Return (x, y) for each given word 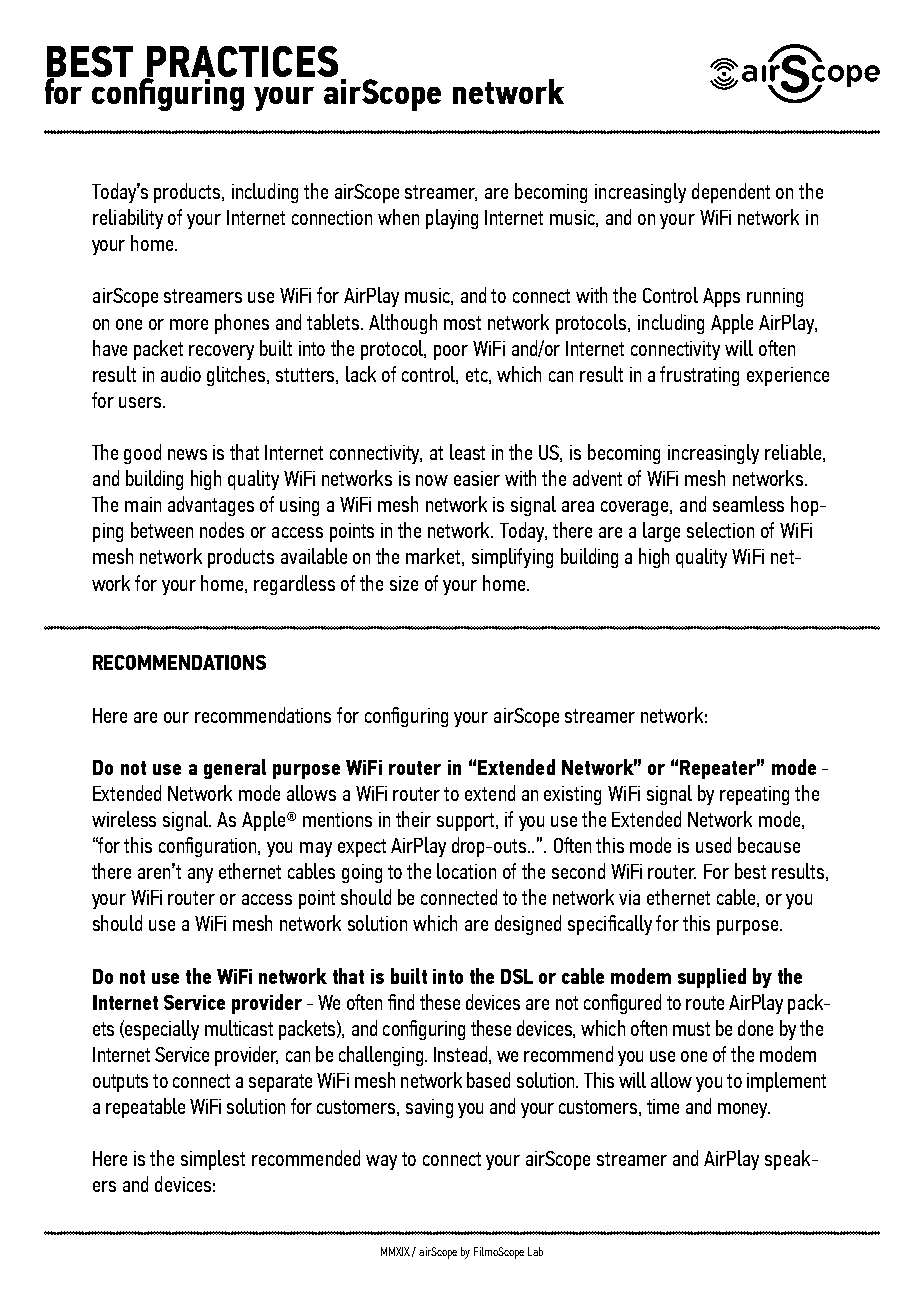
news (187, 454)
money (744, 1110)
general (235, 769)
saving (429, 1108)
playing (452, 219)
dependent (731, 193)
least (467, 452)
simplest (213, 1160)
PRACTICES (241, 63)
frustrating (699, 376)
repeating (754, 795)
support (467, 822)
